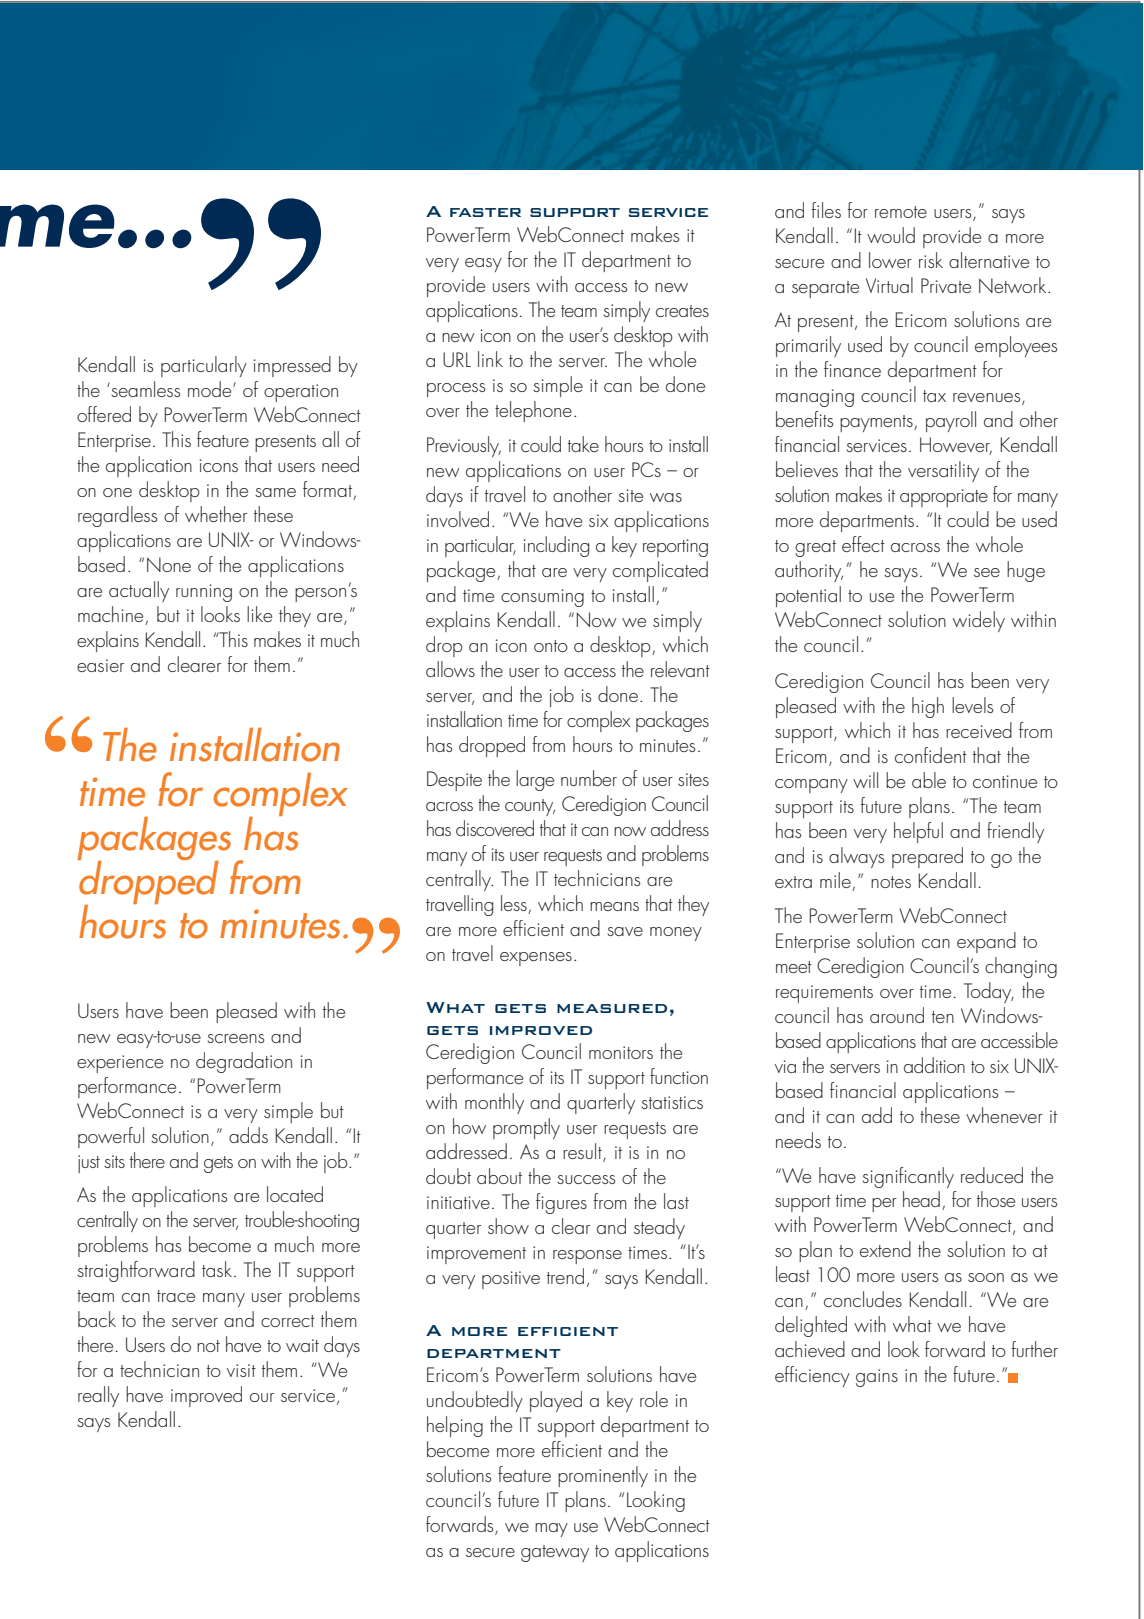 The height and width of the screenshot is (1619, 1144). I want to click on high, so click(928, 707).
